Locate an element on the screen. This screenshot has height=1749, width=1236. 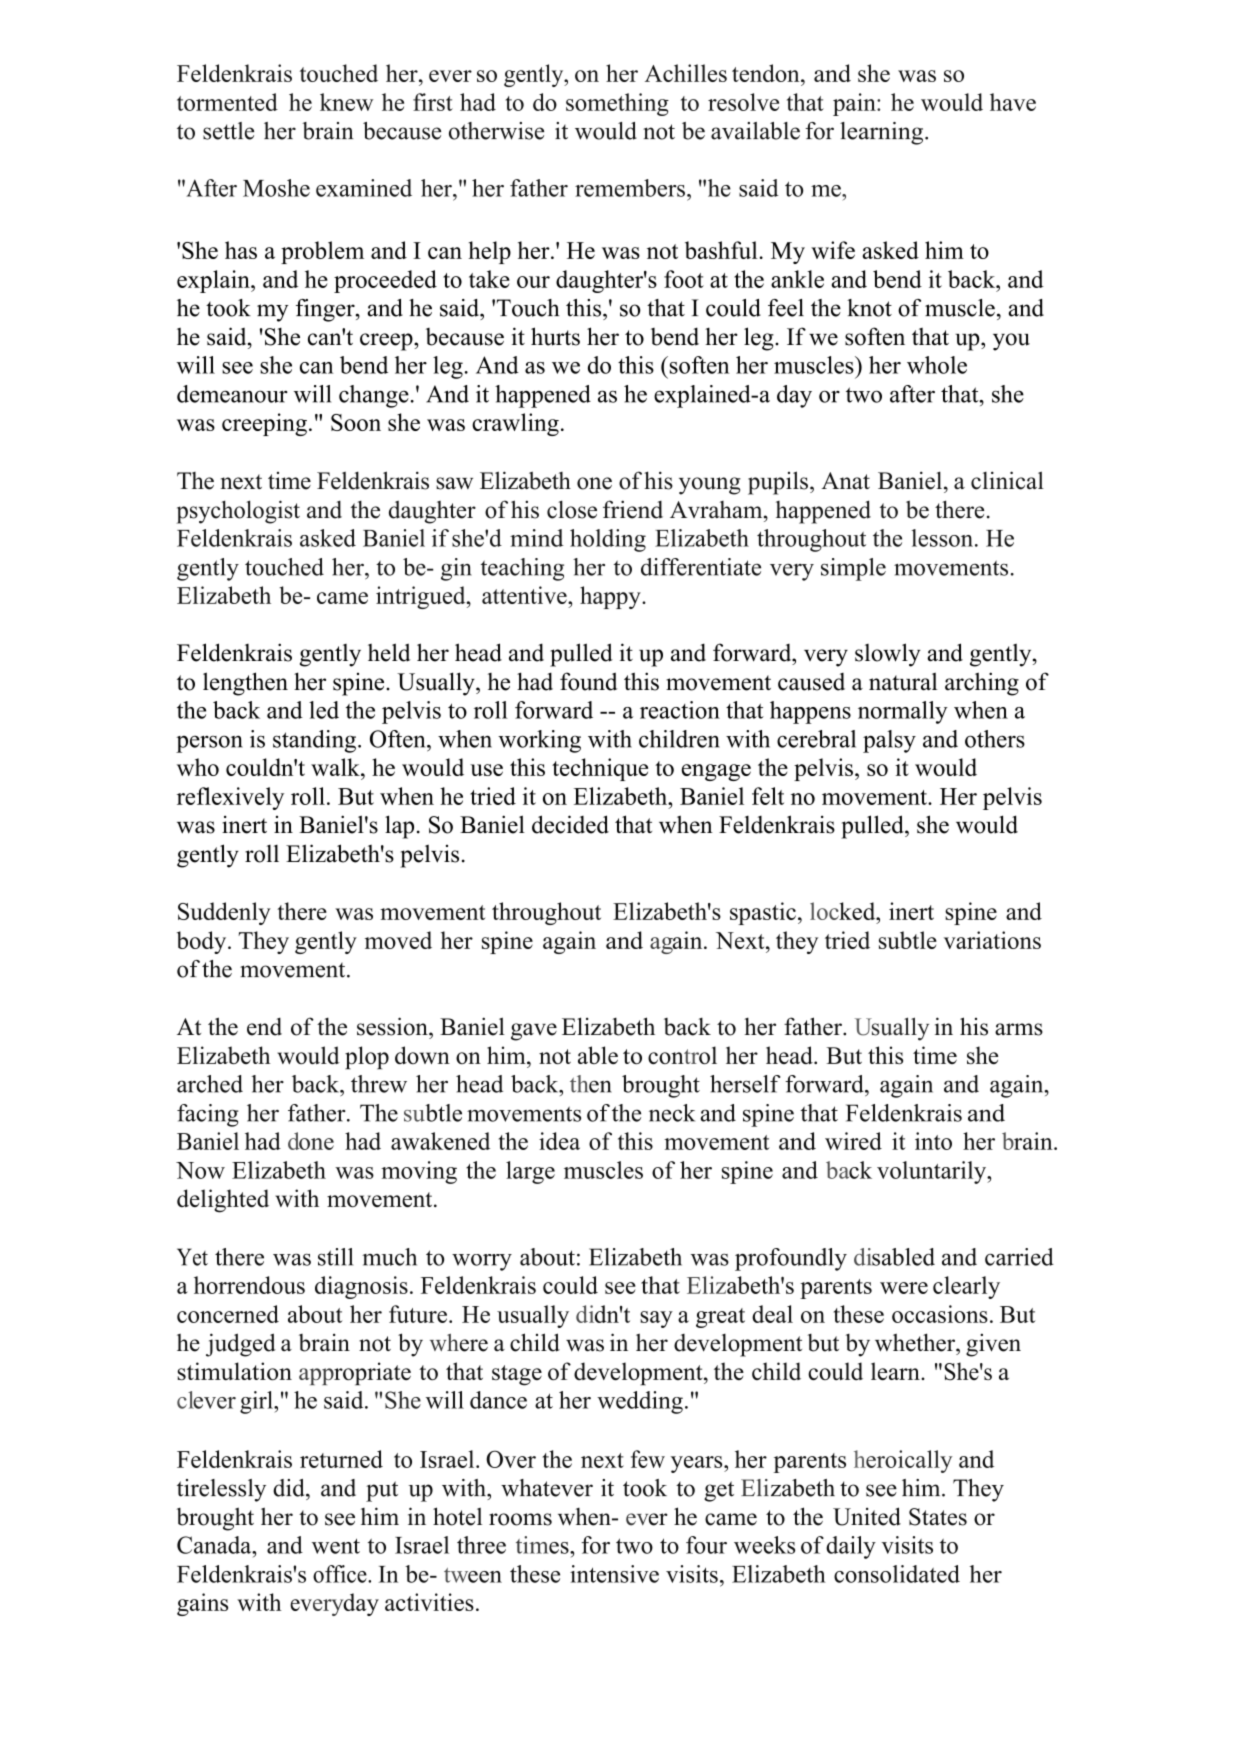
reflexively is located at coordinates (230, 798).
